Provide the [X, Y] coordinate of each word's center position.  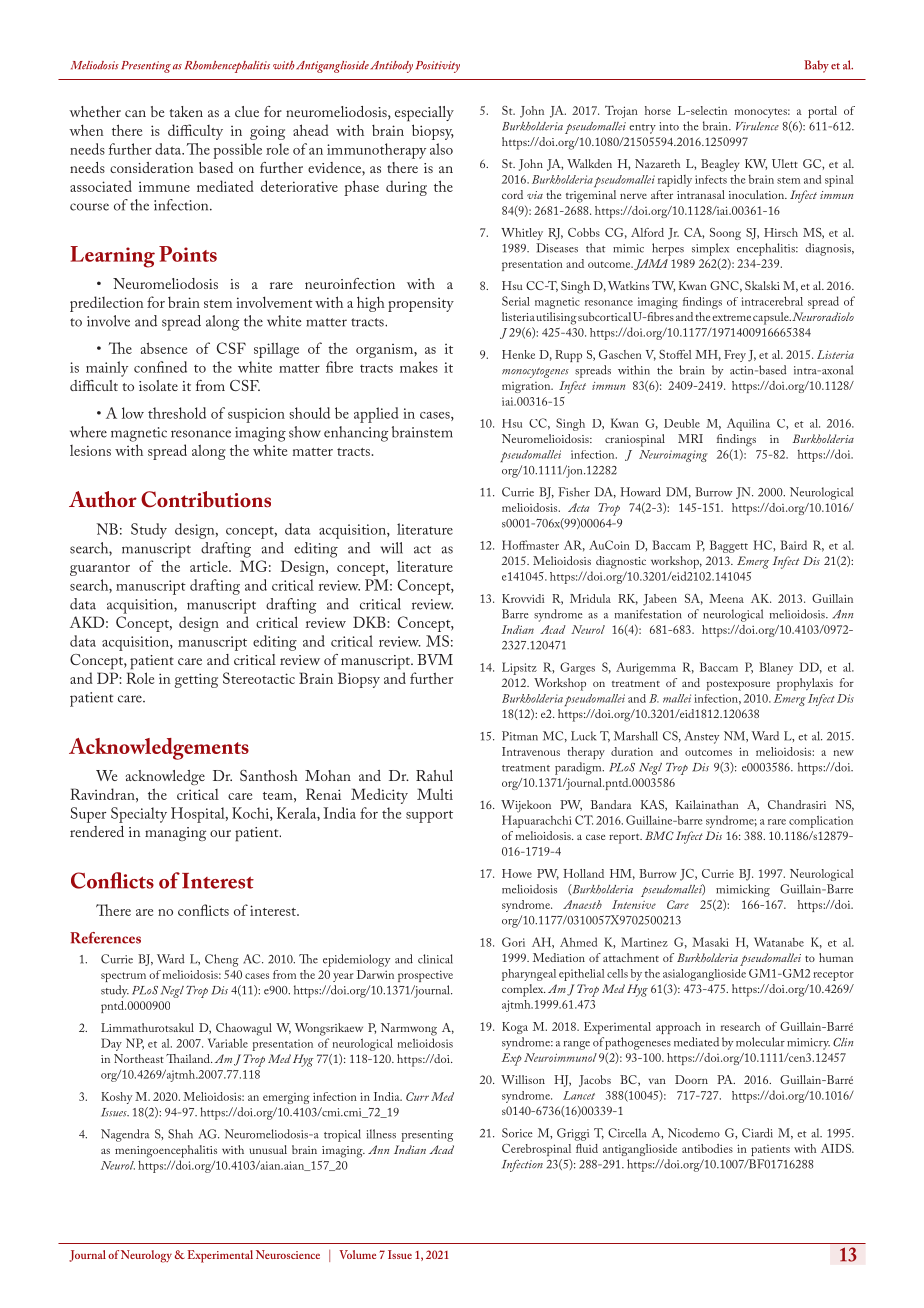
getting [196, 680]
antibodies [707, 1148]
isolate [158, 385]
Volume [357, 1254]
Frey [735, 356]
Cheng [222, 960]
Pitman [520, 736]
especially [424, 114]
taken [186, 111]
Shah [180, 1134]
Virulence [757, 126]
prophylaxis [805, 684]
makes [419, 367]
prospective [425, 976]
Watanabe [779, 942]
